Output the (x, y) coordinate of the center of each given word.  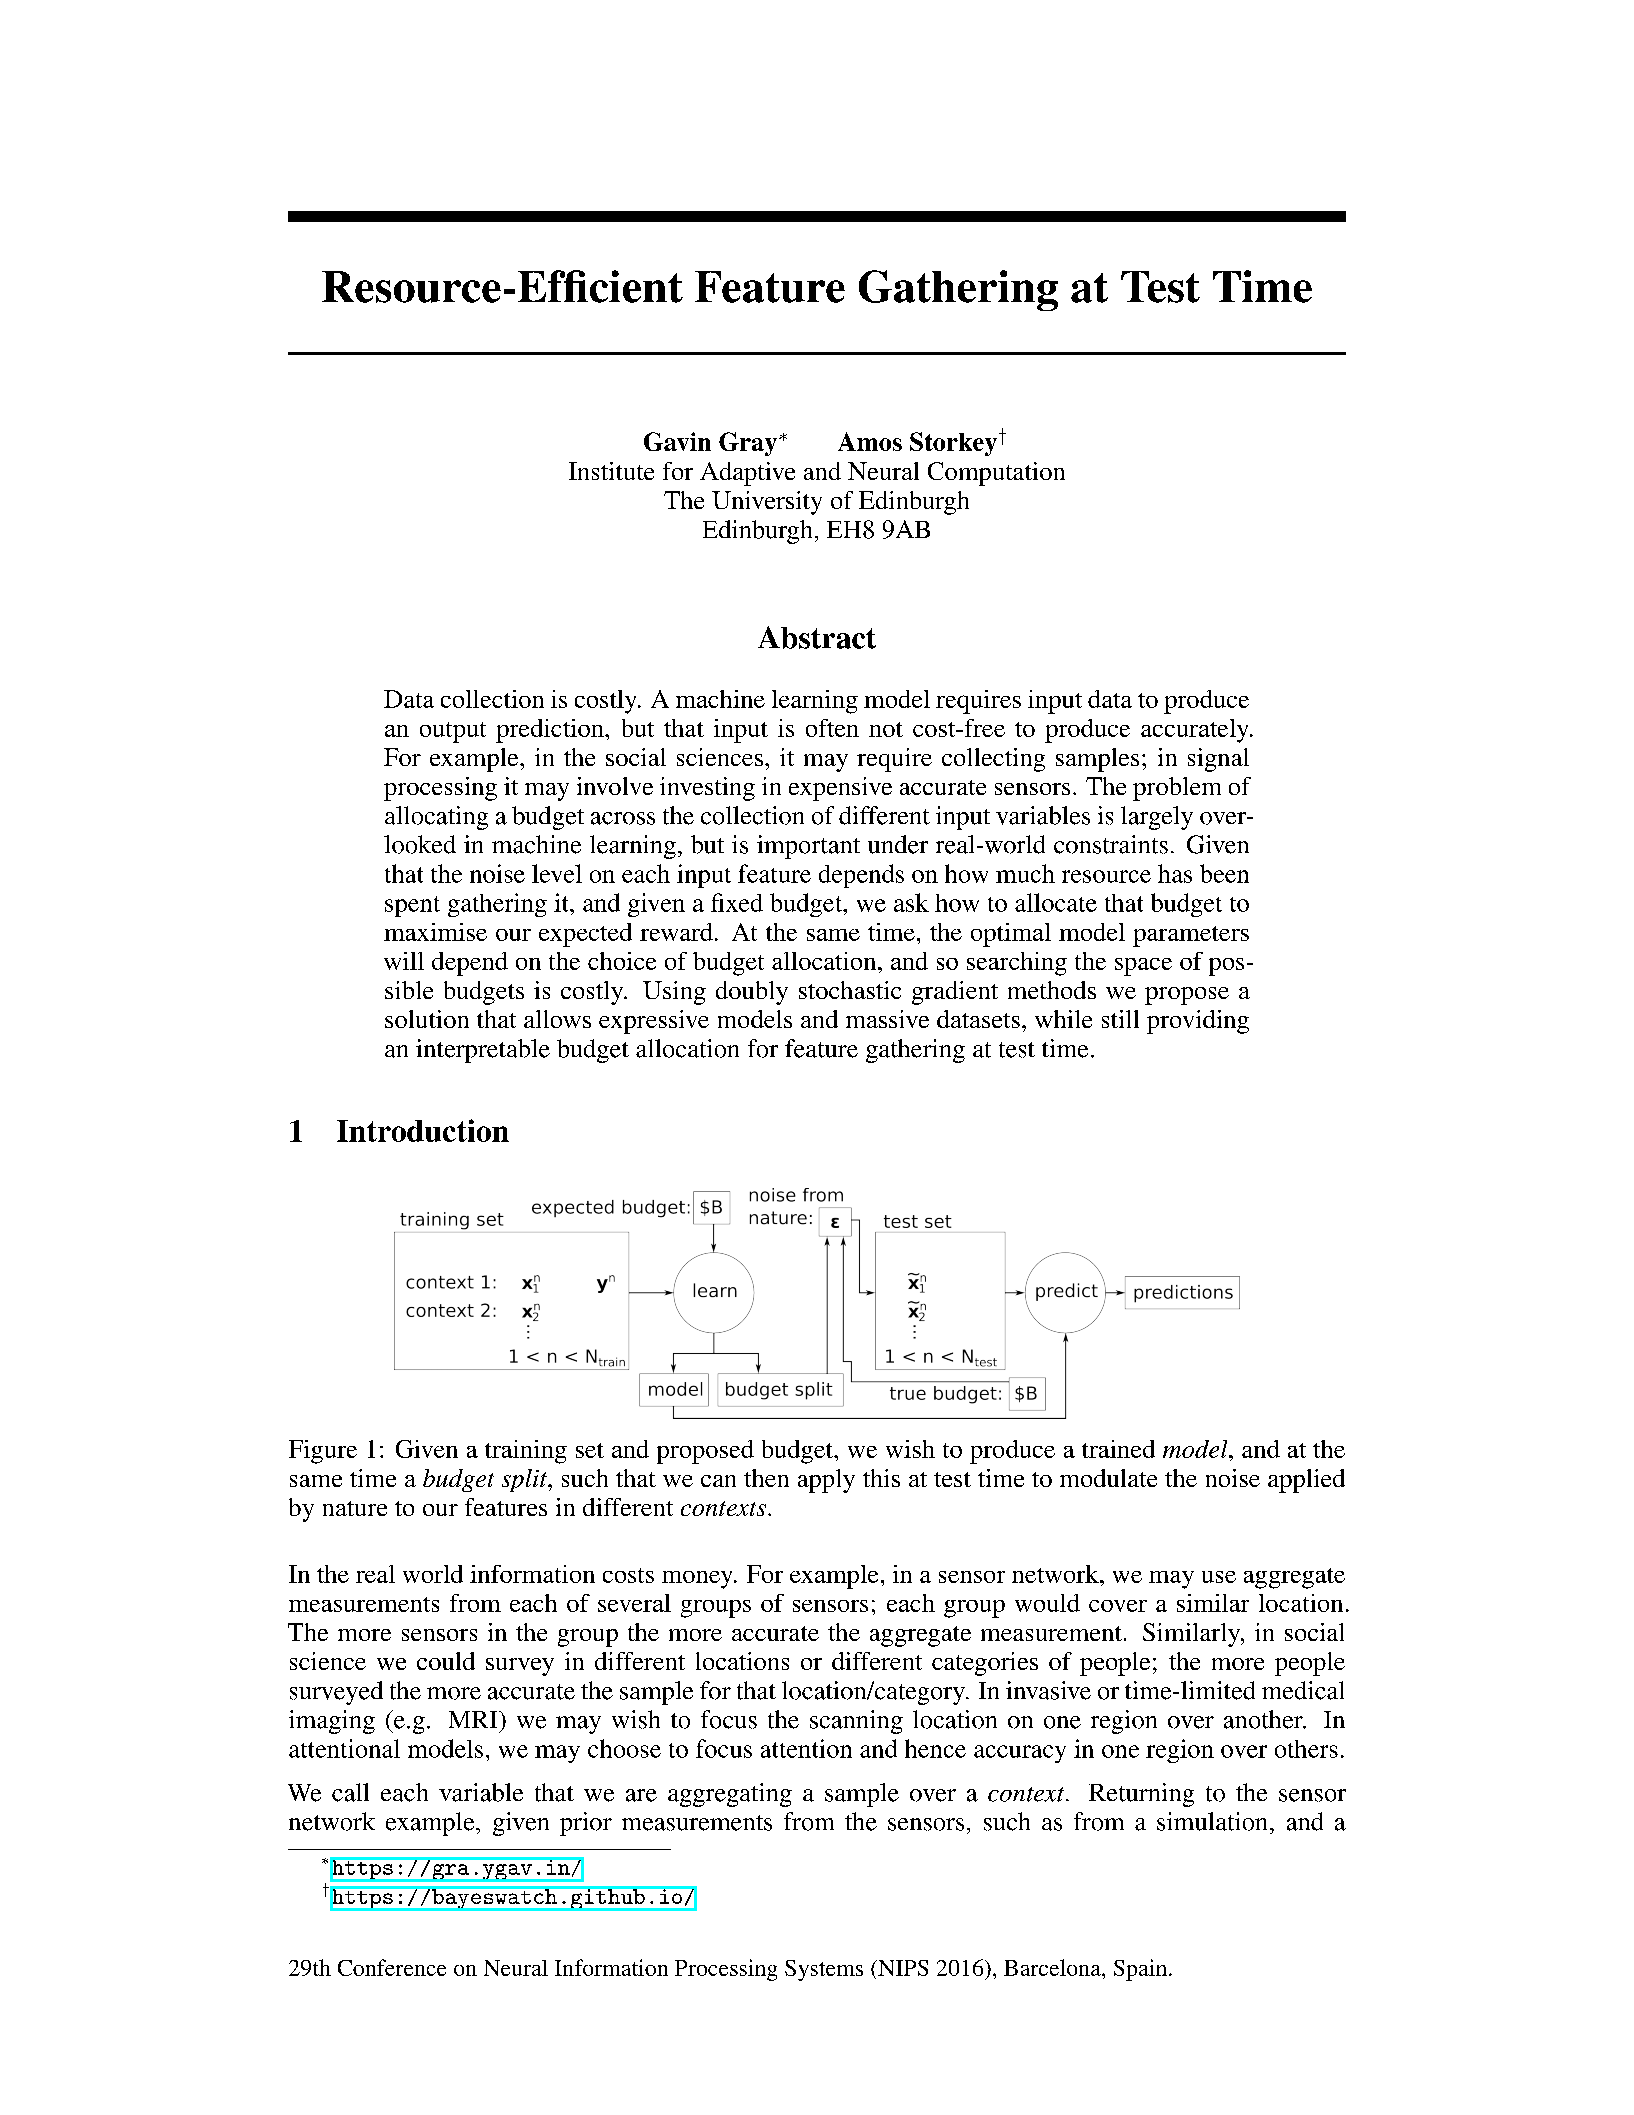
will (404, 961)
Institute (611, 471)
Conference (392, 1967)
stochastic (850, 990)
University (767, 503)
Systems (824, 1970)
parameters (1191, 936)
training (526, 1452)
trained (1118, 1449)
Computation (996, 474)
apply (826, 1481)
